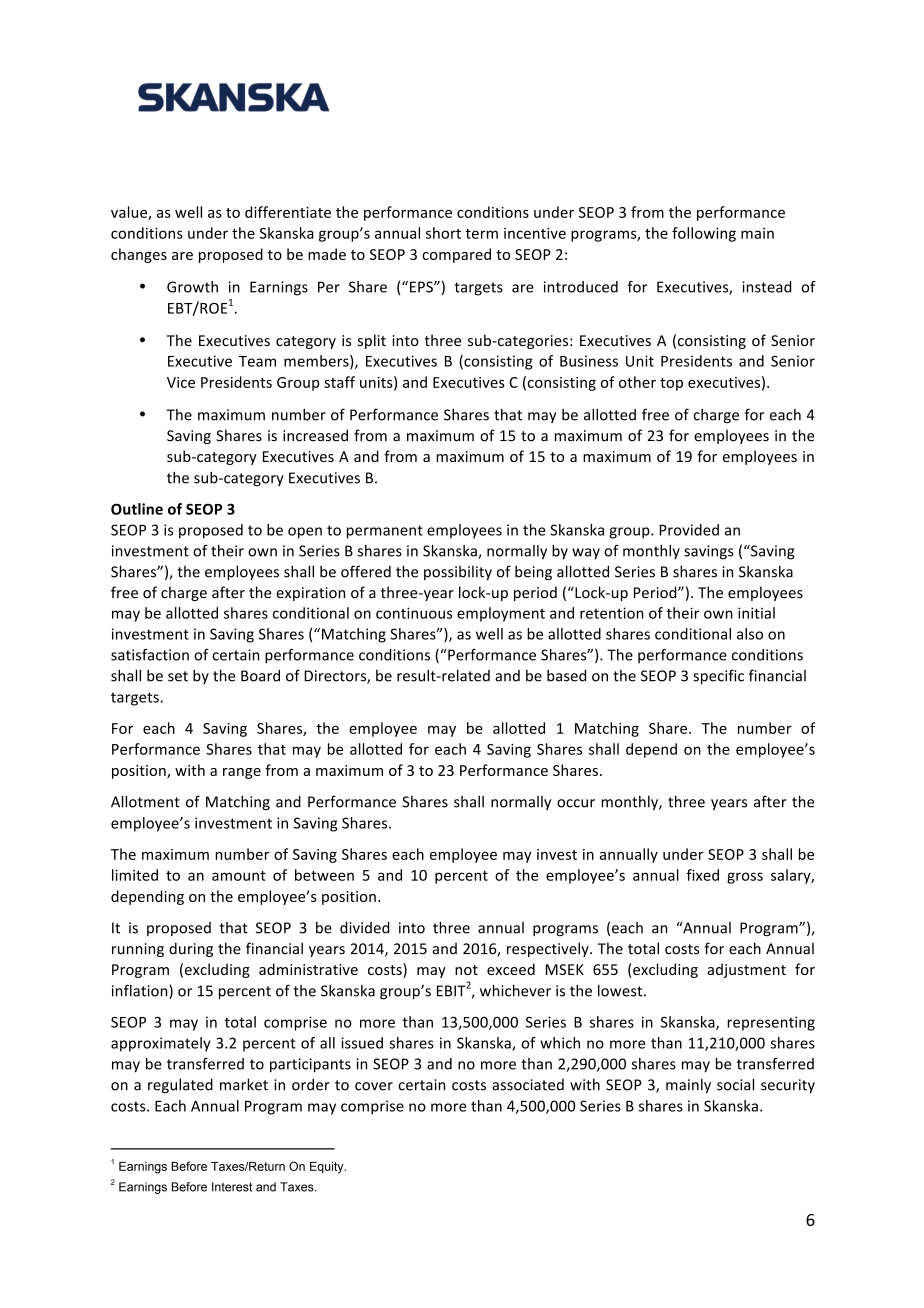  I want to click on representing, so click(771, 1023).
